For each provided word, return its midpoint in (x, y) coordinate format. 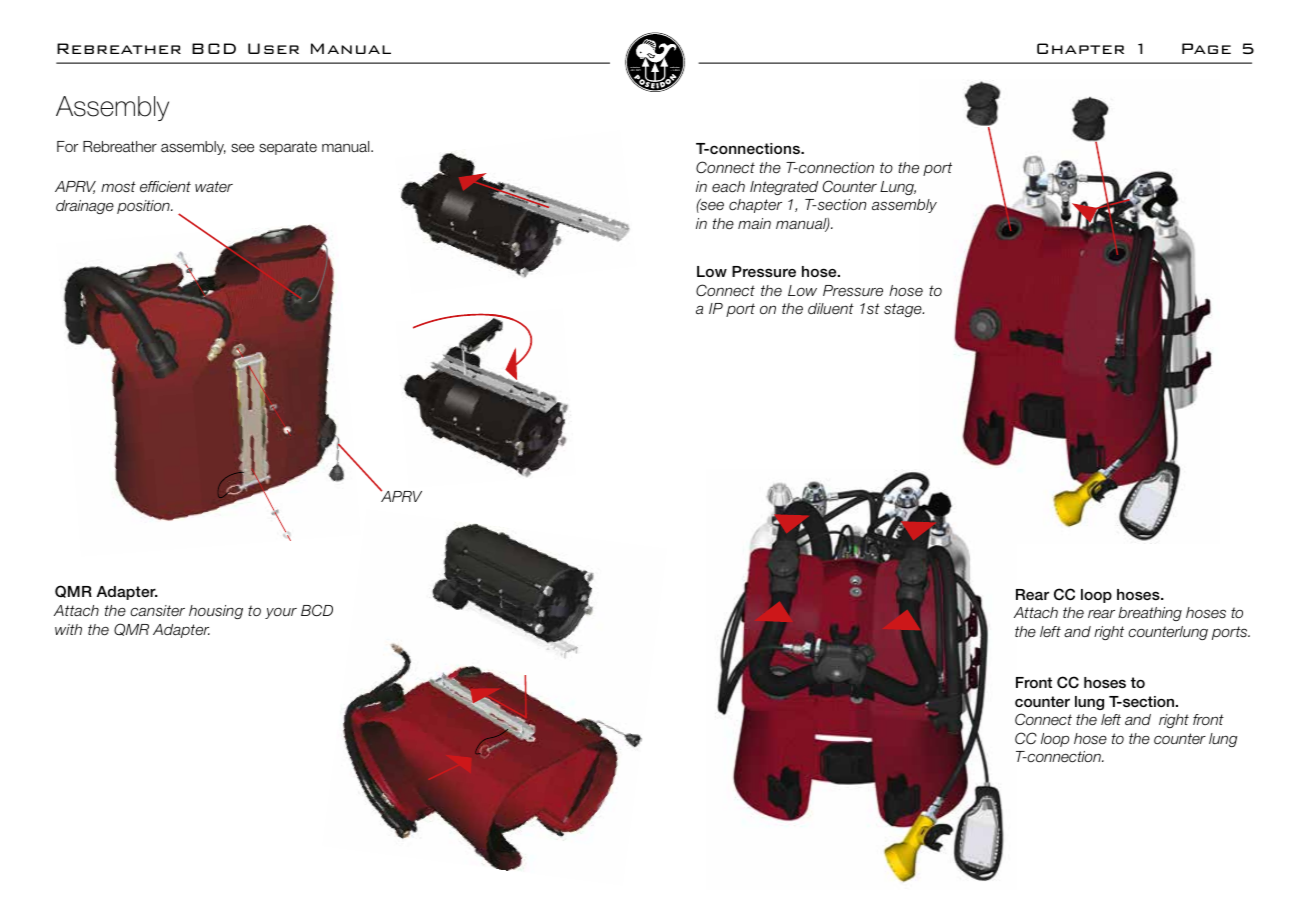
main (754, 223)
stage (904, 310)
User (273, 48)
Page (1206, 48)
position (144, 207)
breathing (1150, 614)
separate (288, 148)
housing (216, 612)
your (281, 613)
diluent (831, 309)
